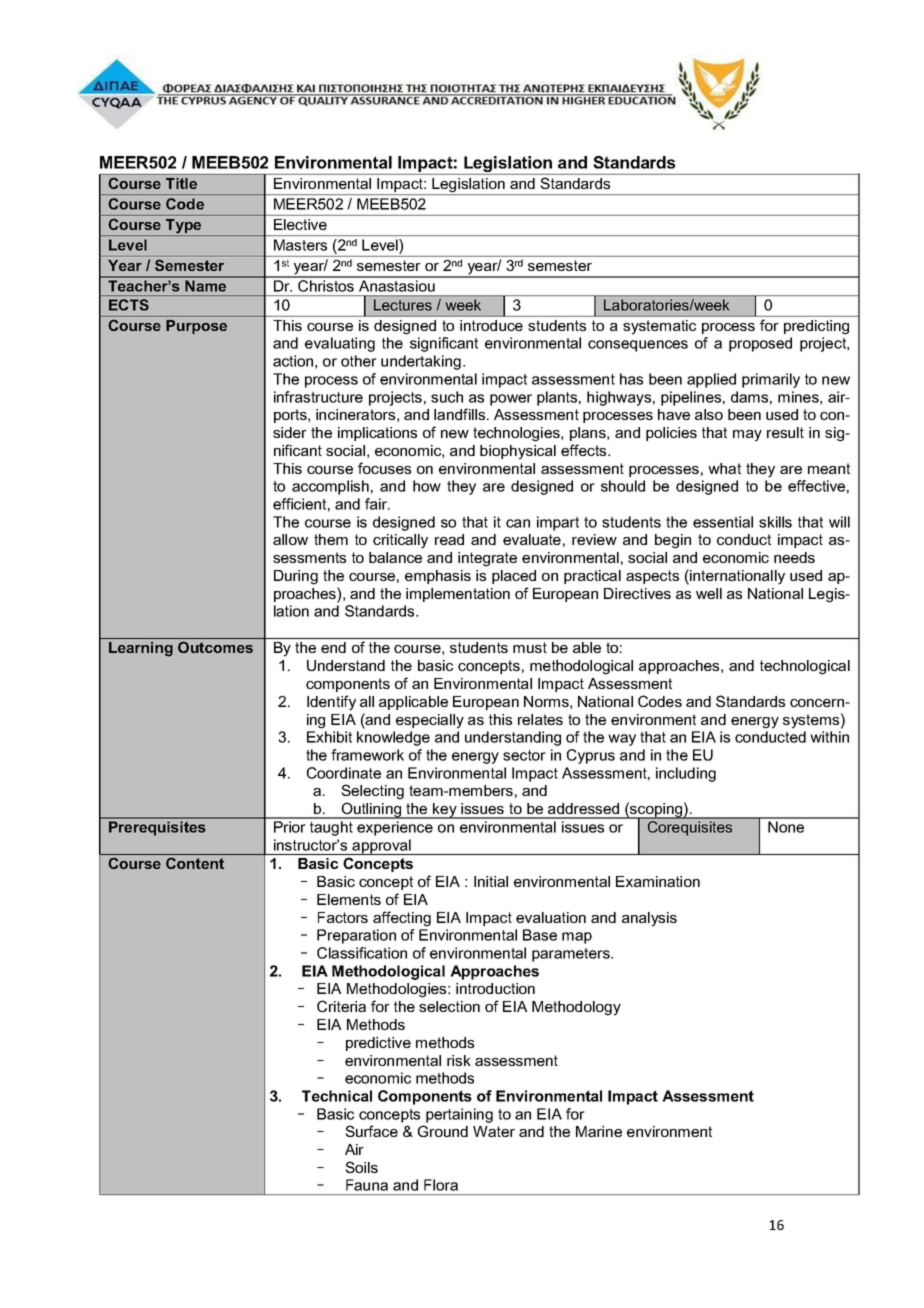  I want to click on proposed, so click(760, 344).
